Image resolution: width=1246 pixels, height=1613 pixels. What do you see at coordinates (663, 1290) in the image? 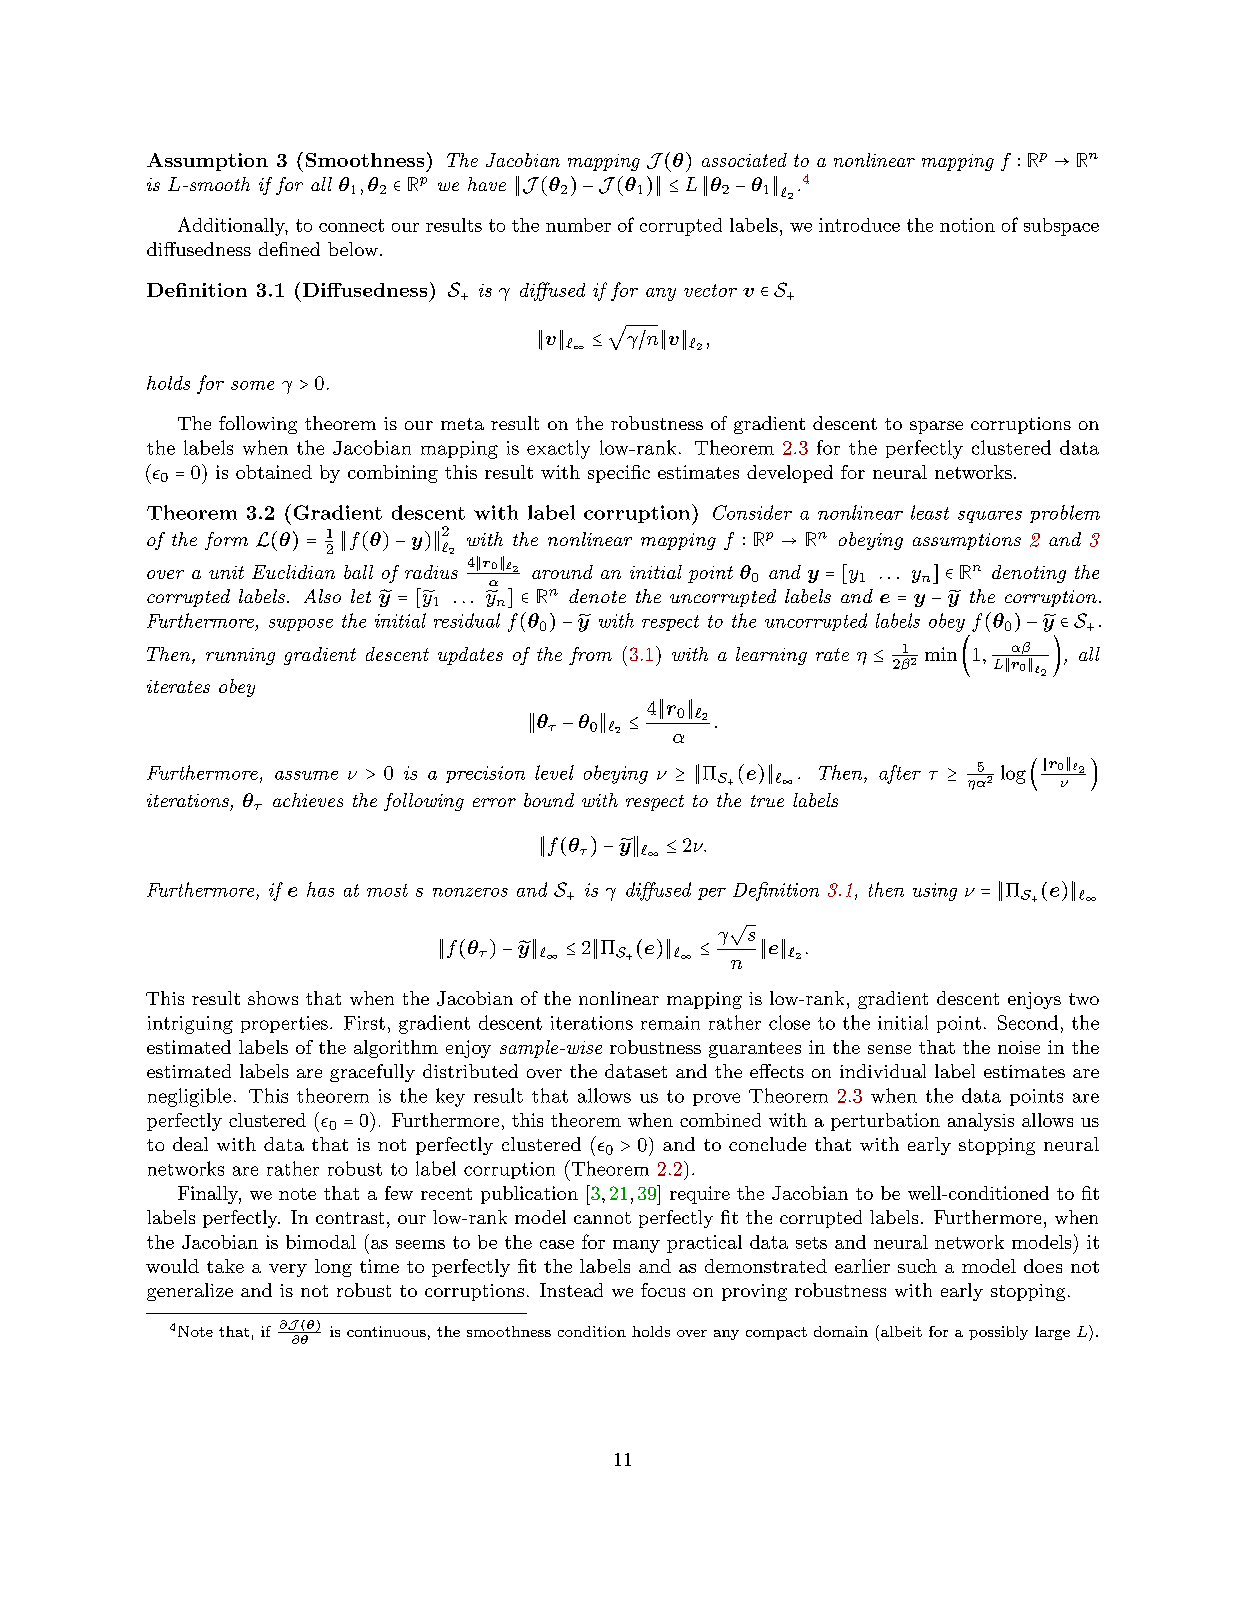
I see `focus` at bounding box center [663, 1290].
